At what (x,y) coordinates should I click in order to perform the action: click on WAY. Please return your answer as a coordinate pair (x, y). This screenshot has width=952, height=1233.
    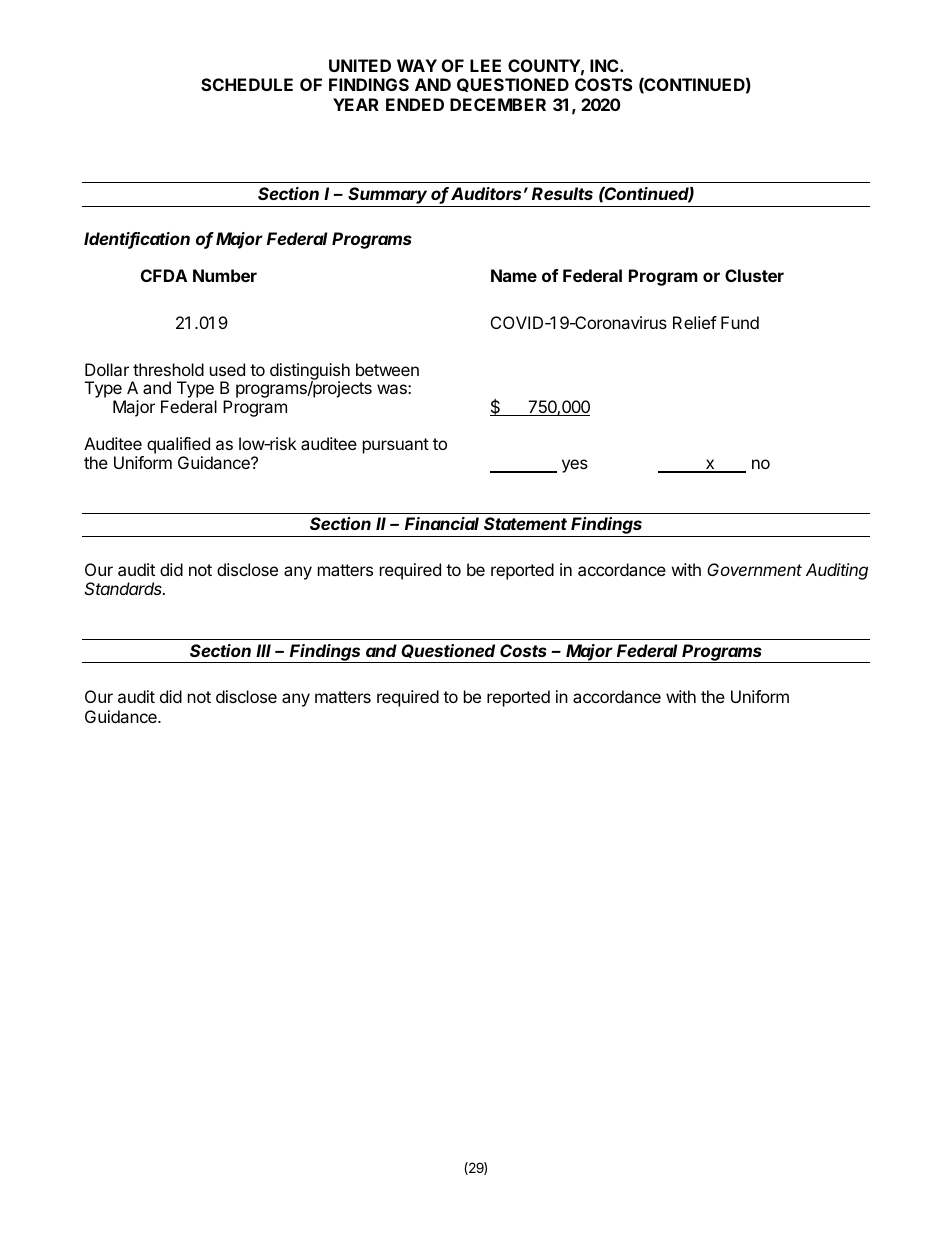
    Looking at the image, I should click on (417, 65).
